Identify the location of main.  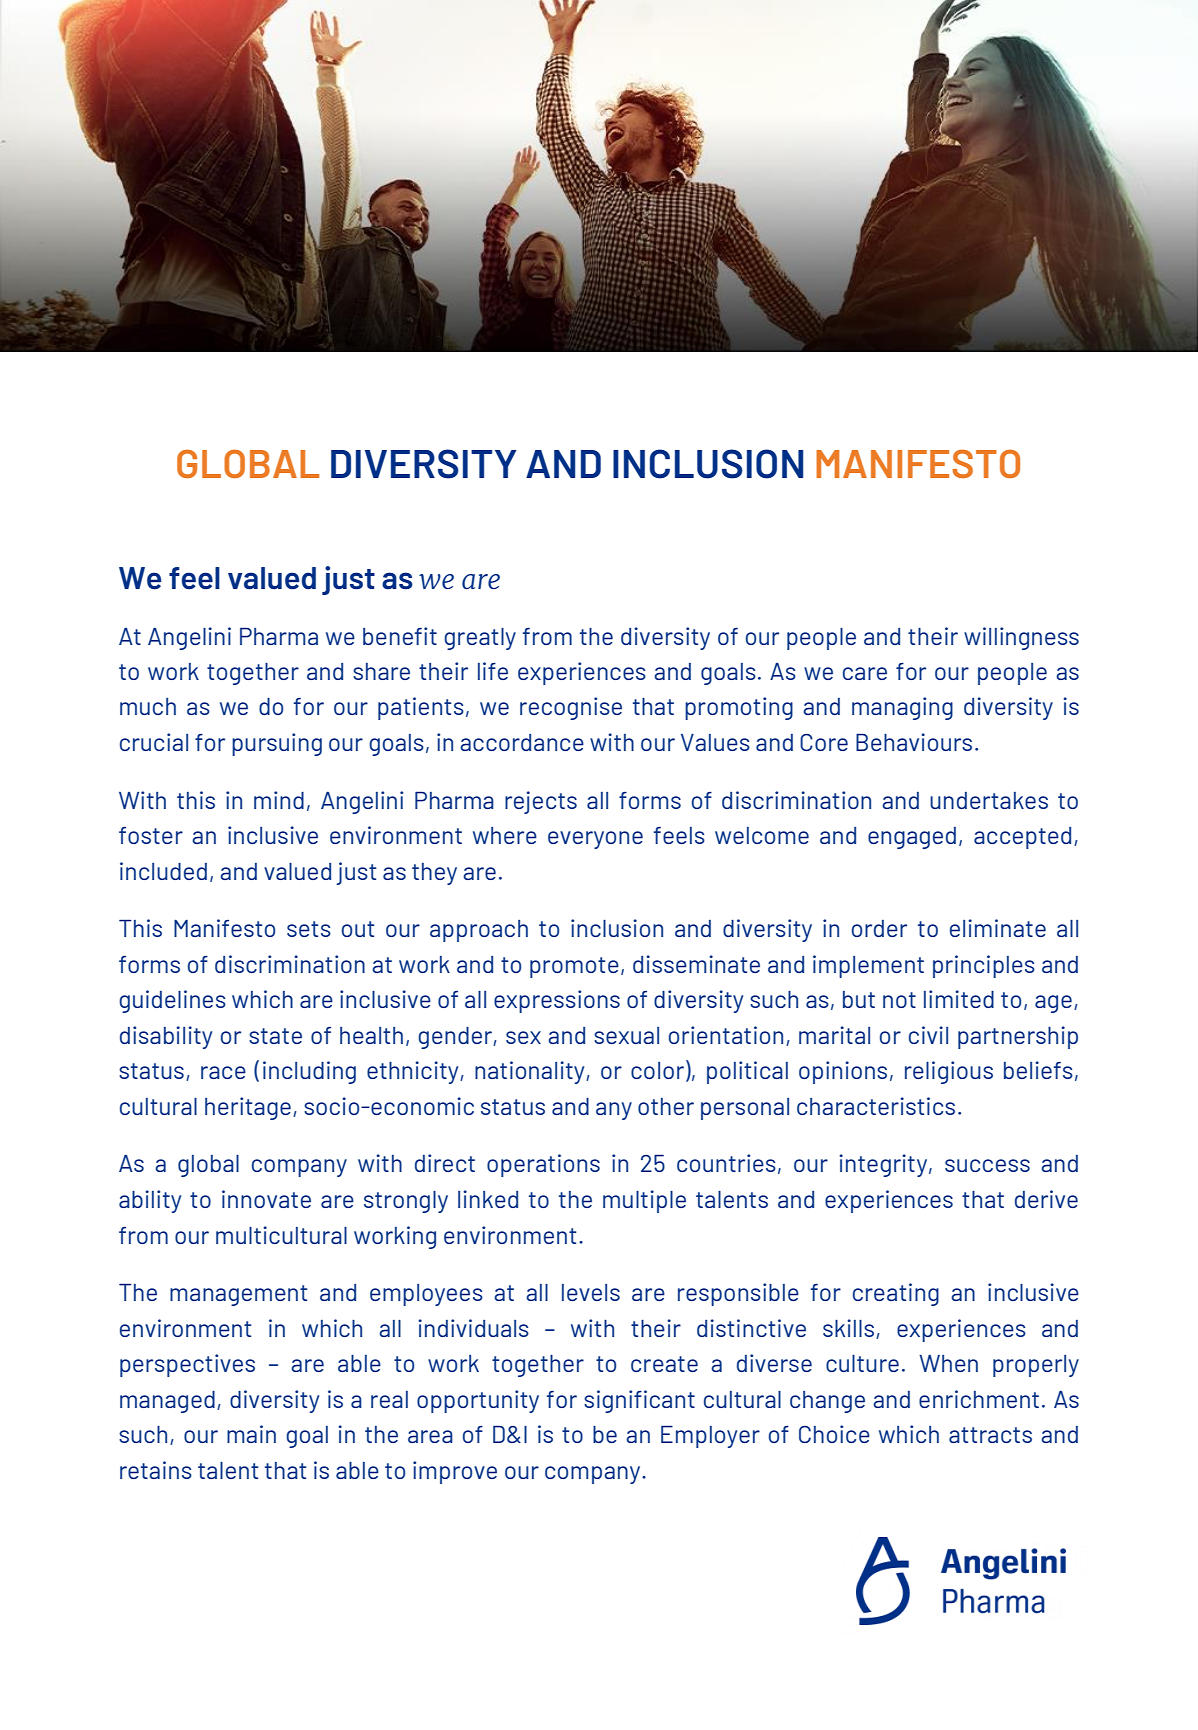
(251, 1434).
